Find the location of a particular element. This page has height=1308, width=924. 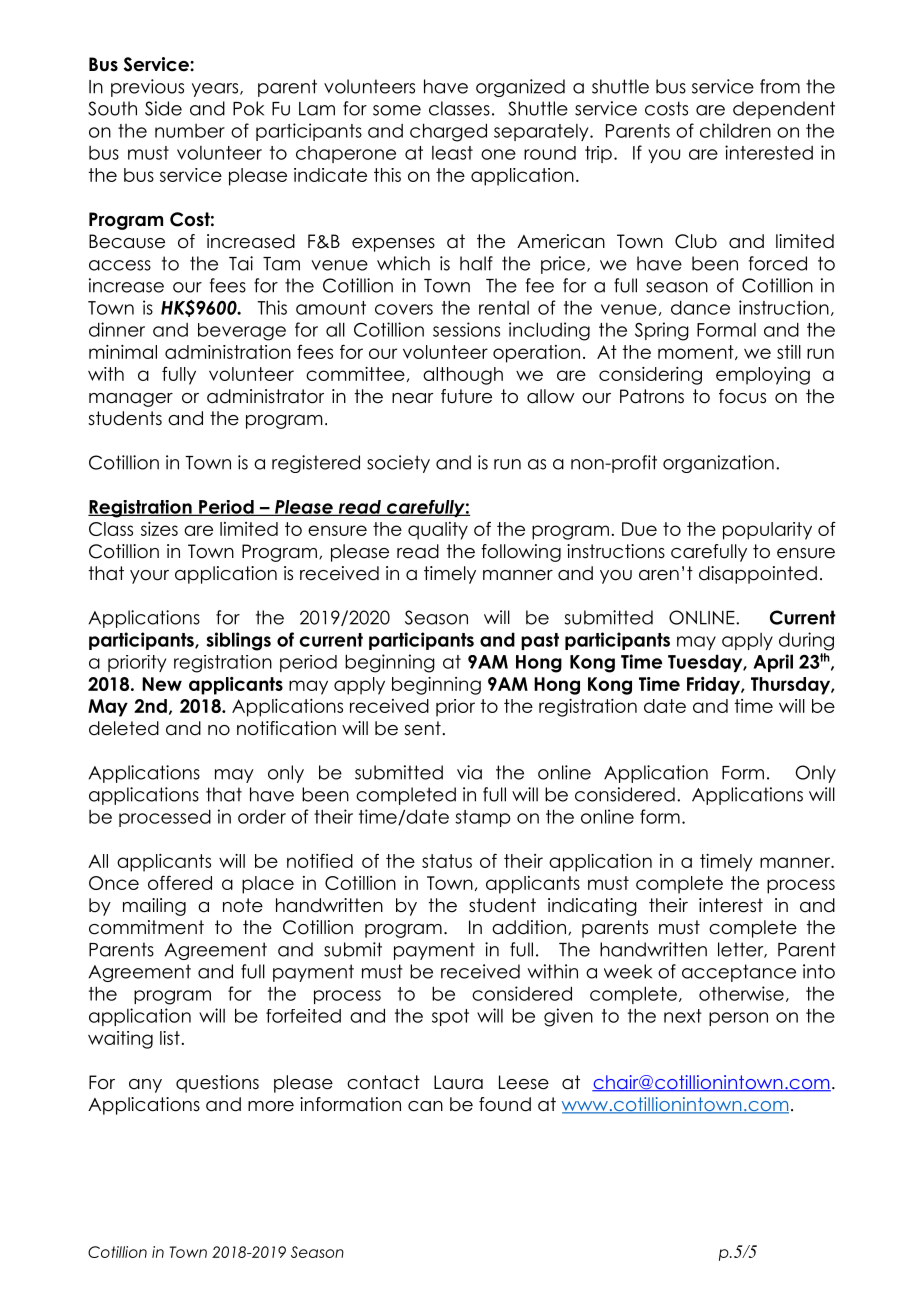

questions is located at coordinates (217, 1084).
